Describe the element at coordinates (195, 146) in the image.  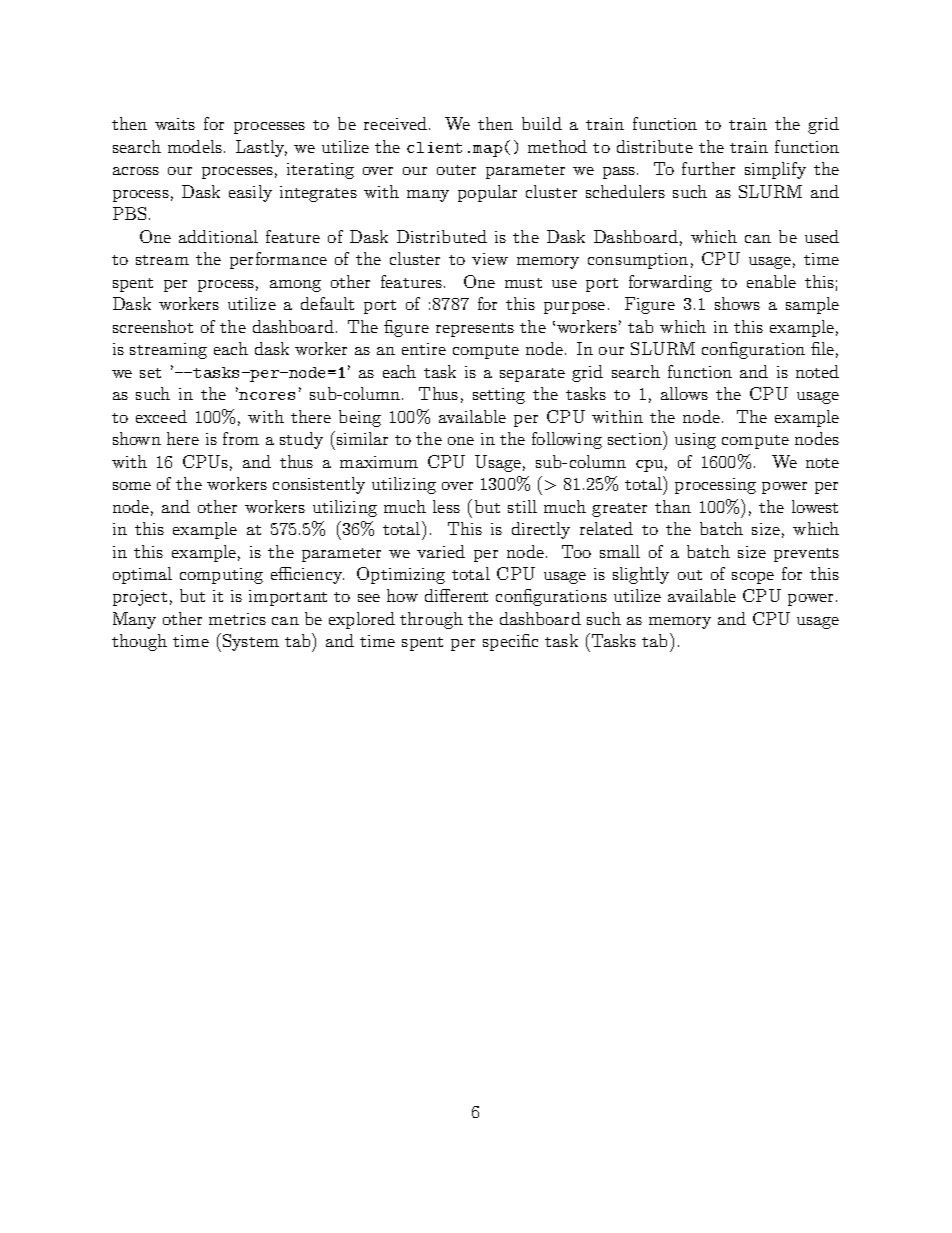
I see `models` at that location.
